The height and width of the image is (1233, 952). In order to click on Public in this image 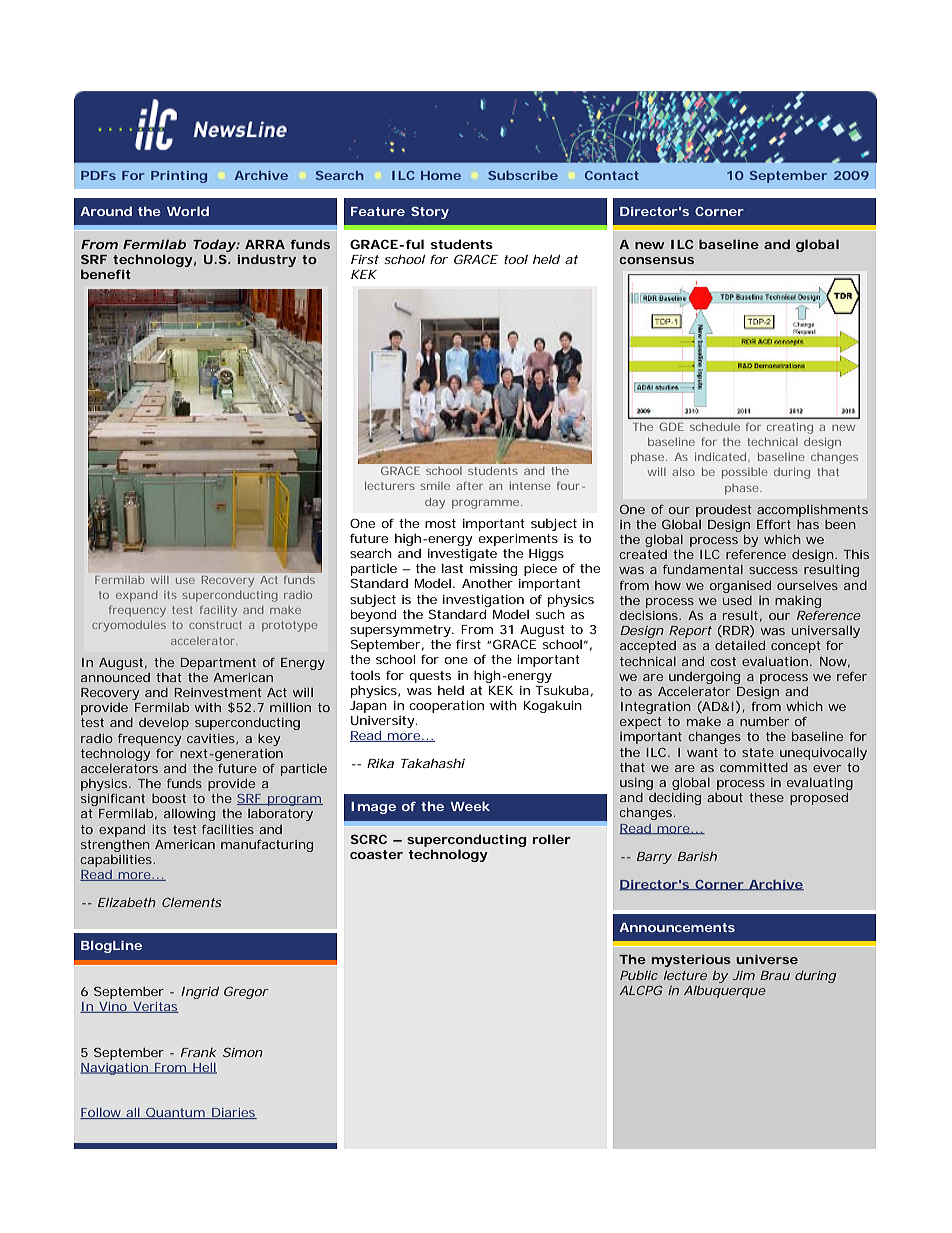, I will do `click(639, 975)`.
